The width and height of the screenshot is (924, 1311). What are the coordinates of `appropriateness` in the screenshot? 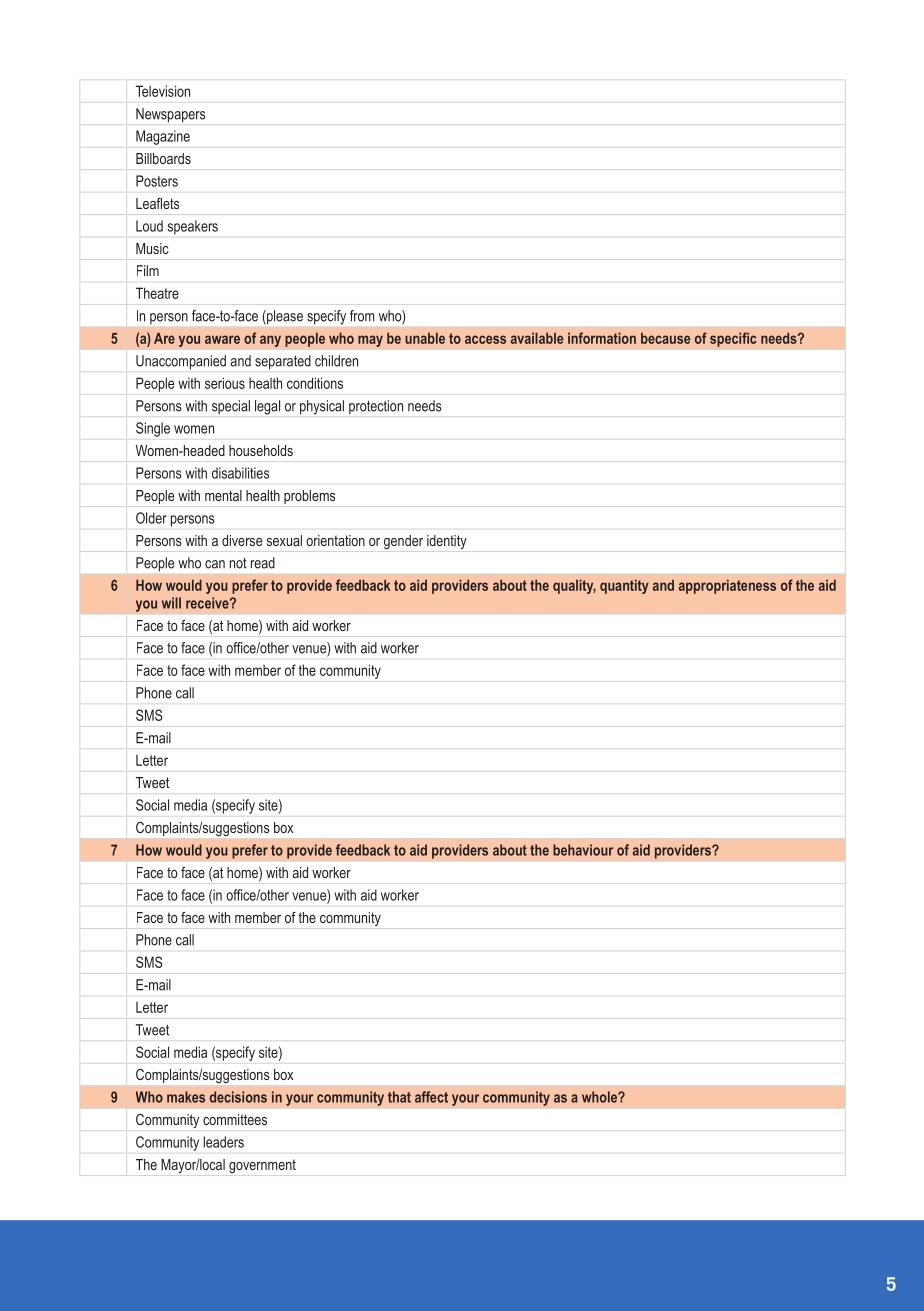 It's located at (727, 586).
